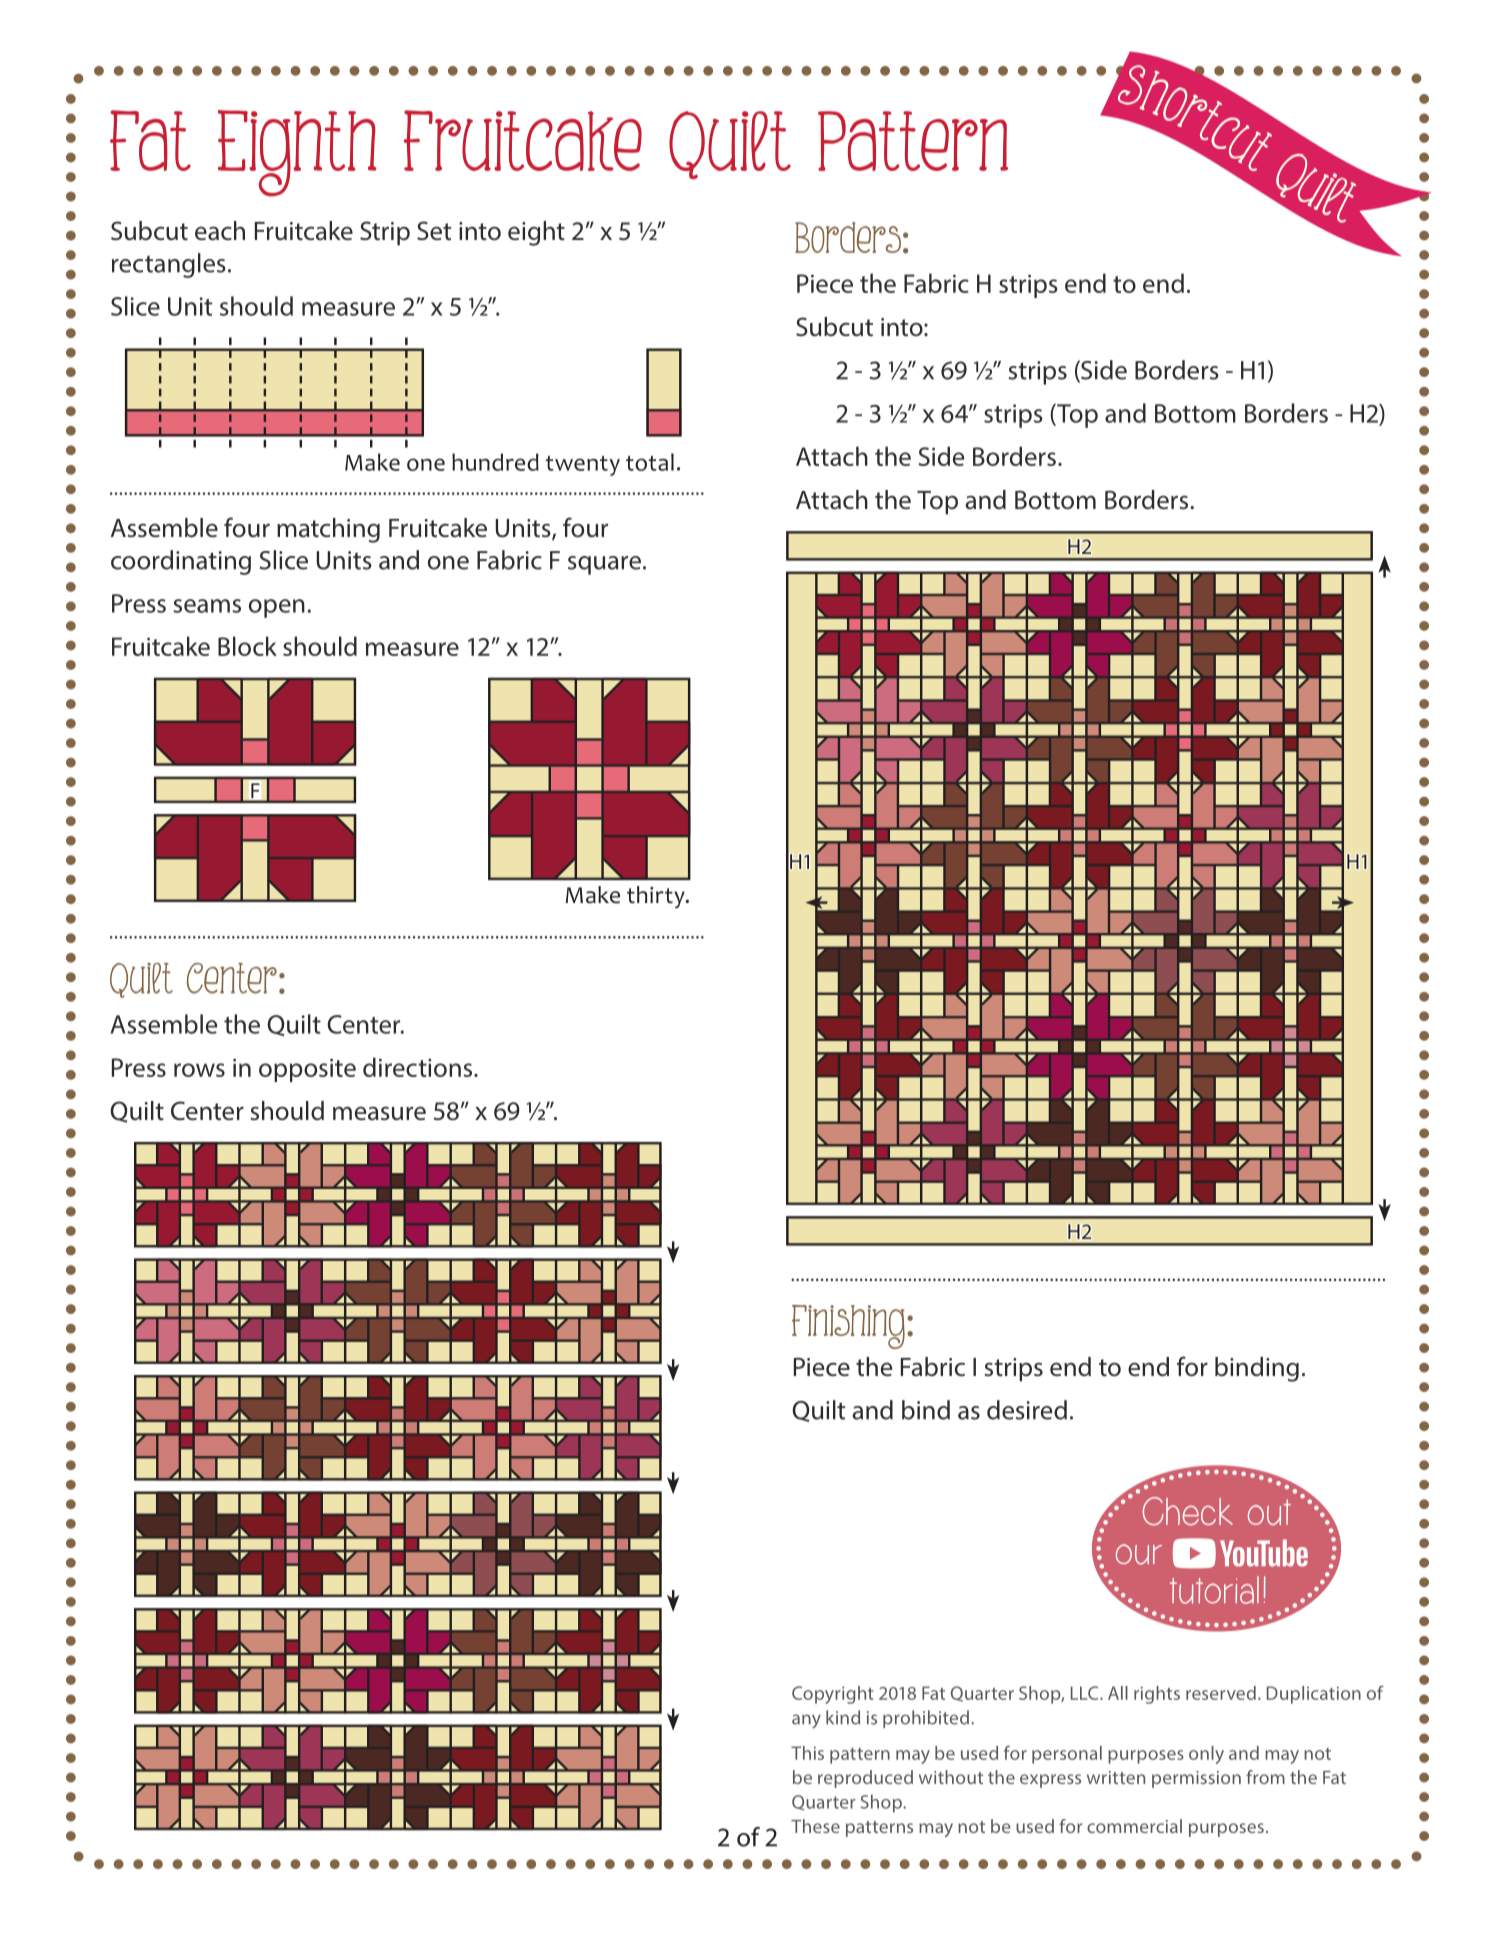 This screenshot has height=1935, width=1495. What do you see at coordinates (650, 462) in the screenshot?
I see `total` at bounding box center [650, 462].
